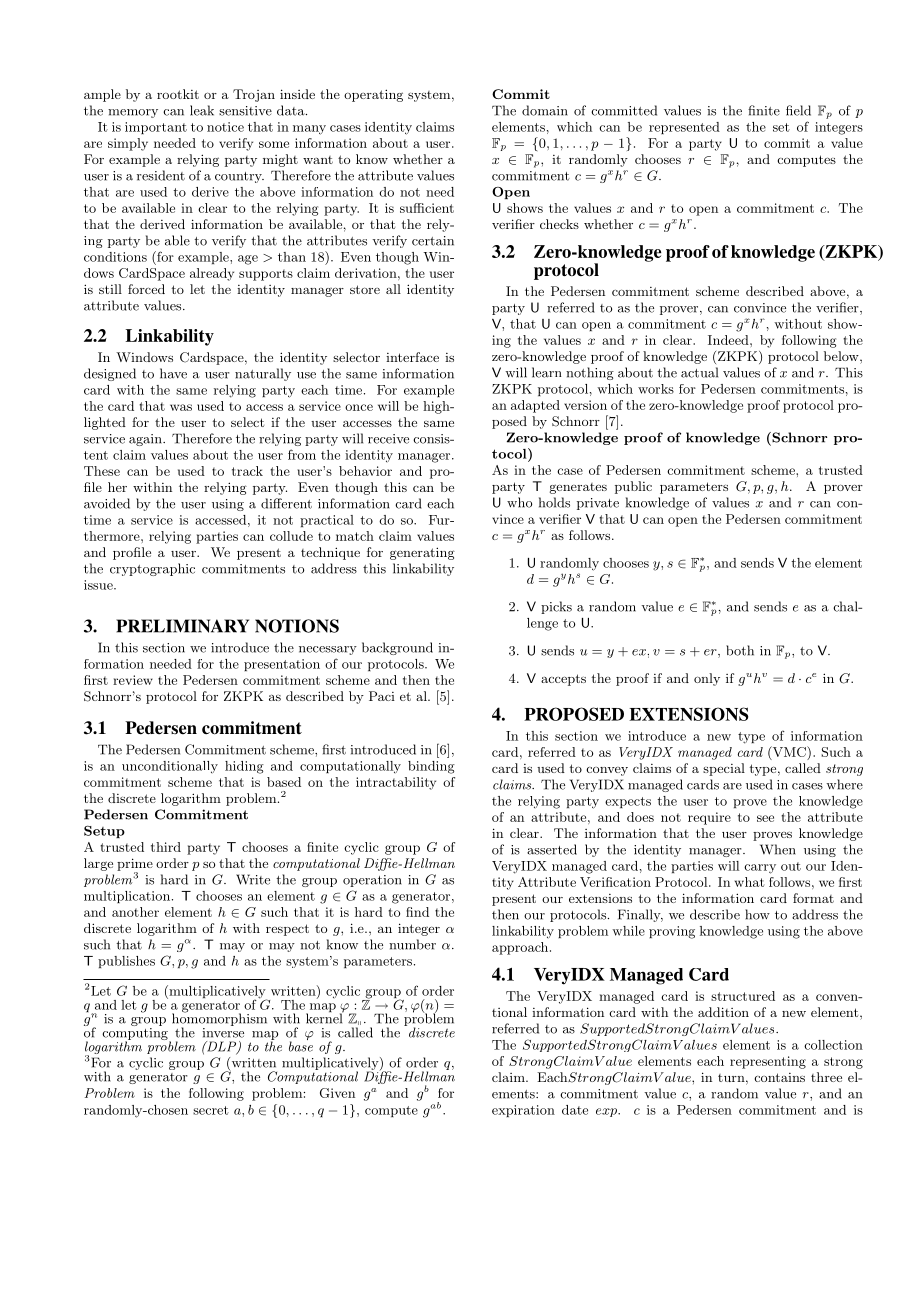 This screenshot has width=924, height=1308. Describe the element at coordinates (211, 1110) in the screenshot. I see `secret` at that location.
